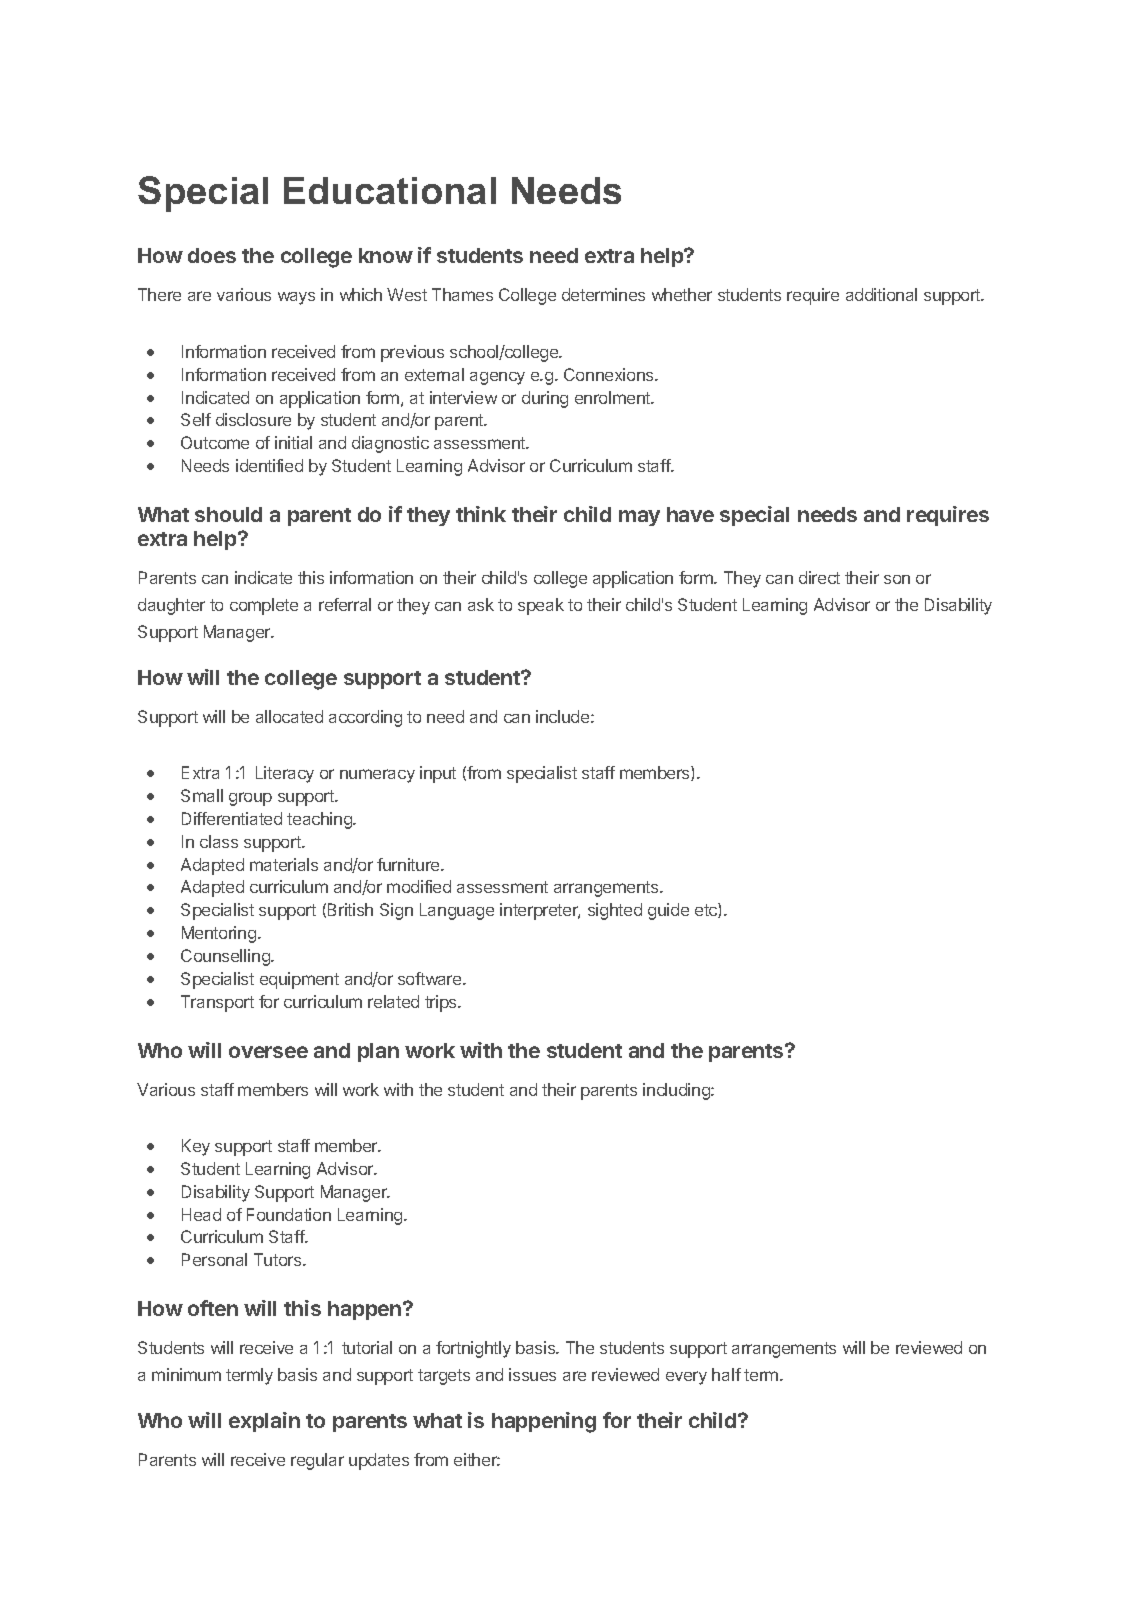  I want to click on input, so click(438, 774).
